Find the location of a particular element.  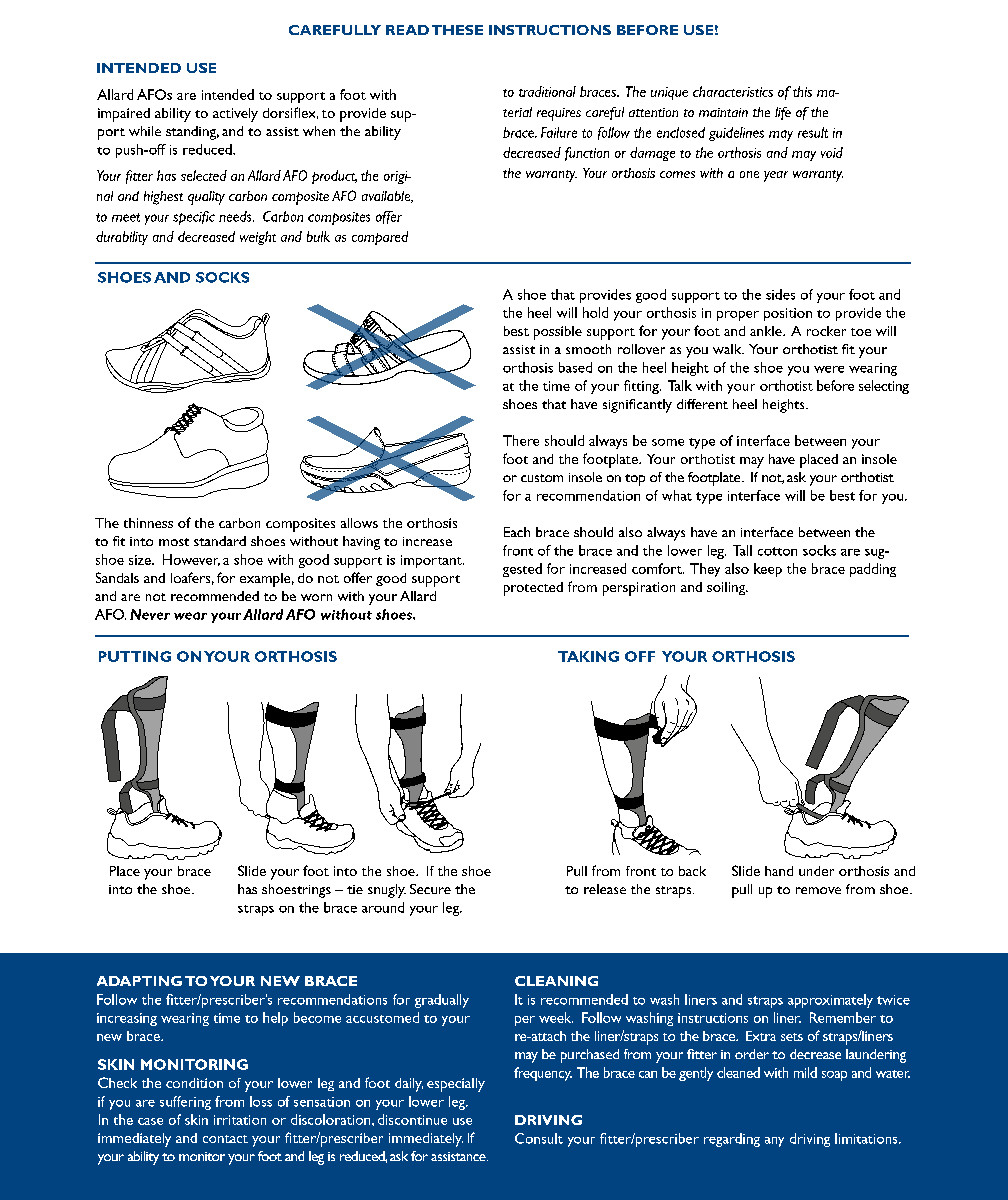

suffering is located at coordinates (185, 1103).
